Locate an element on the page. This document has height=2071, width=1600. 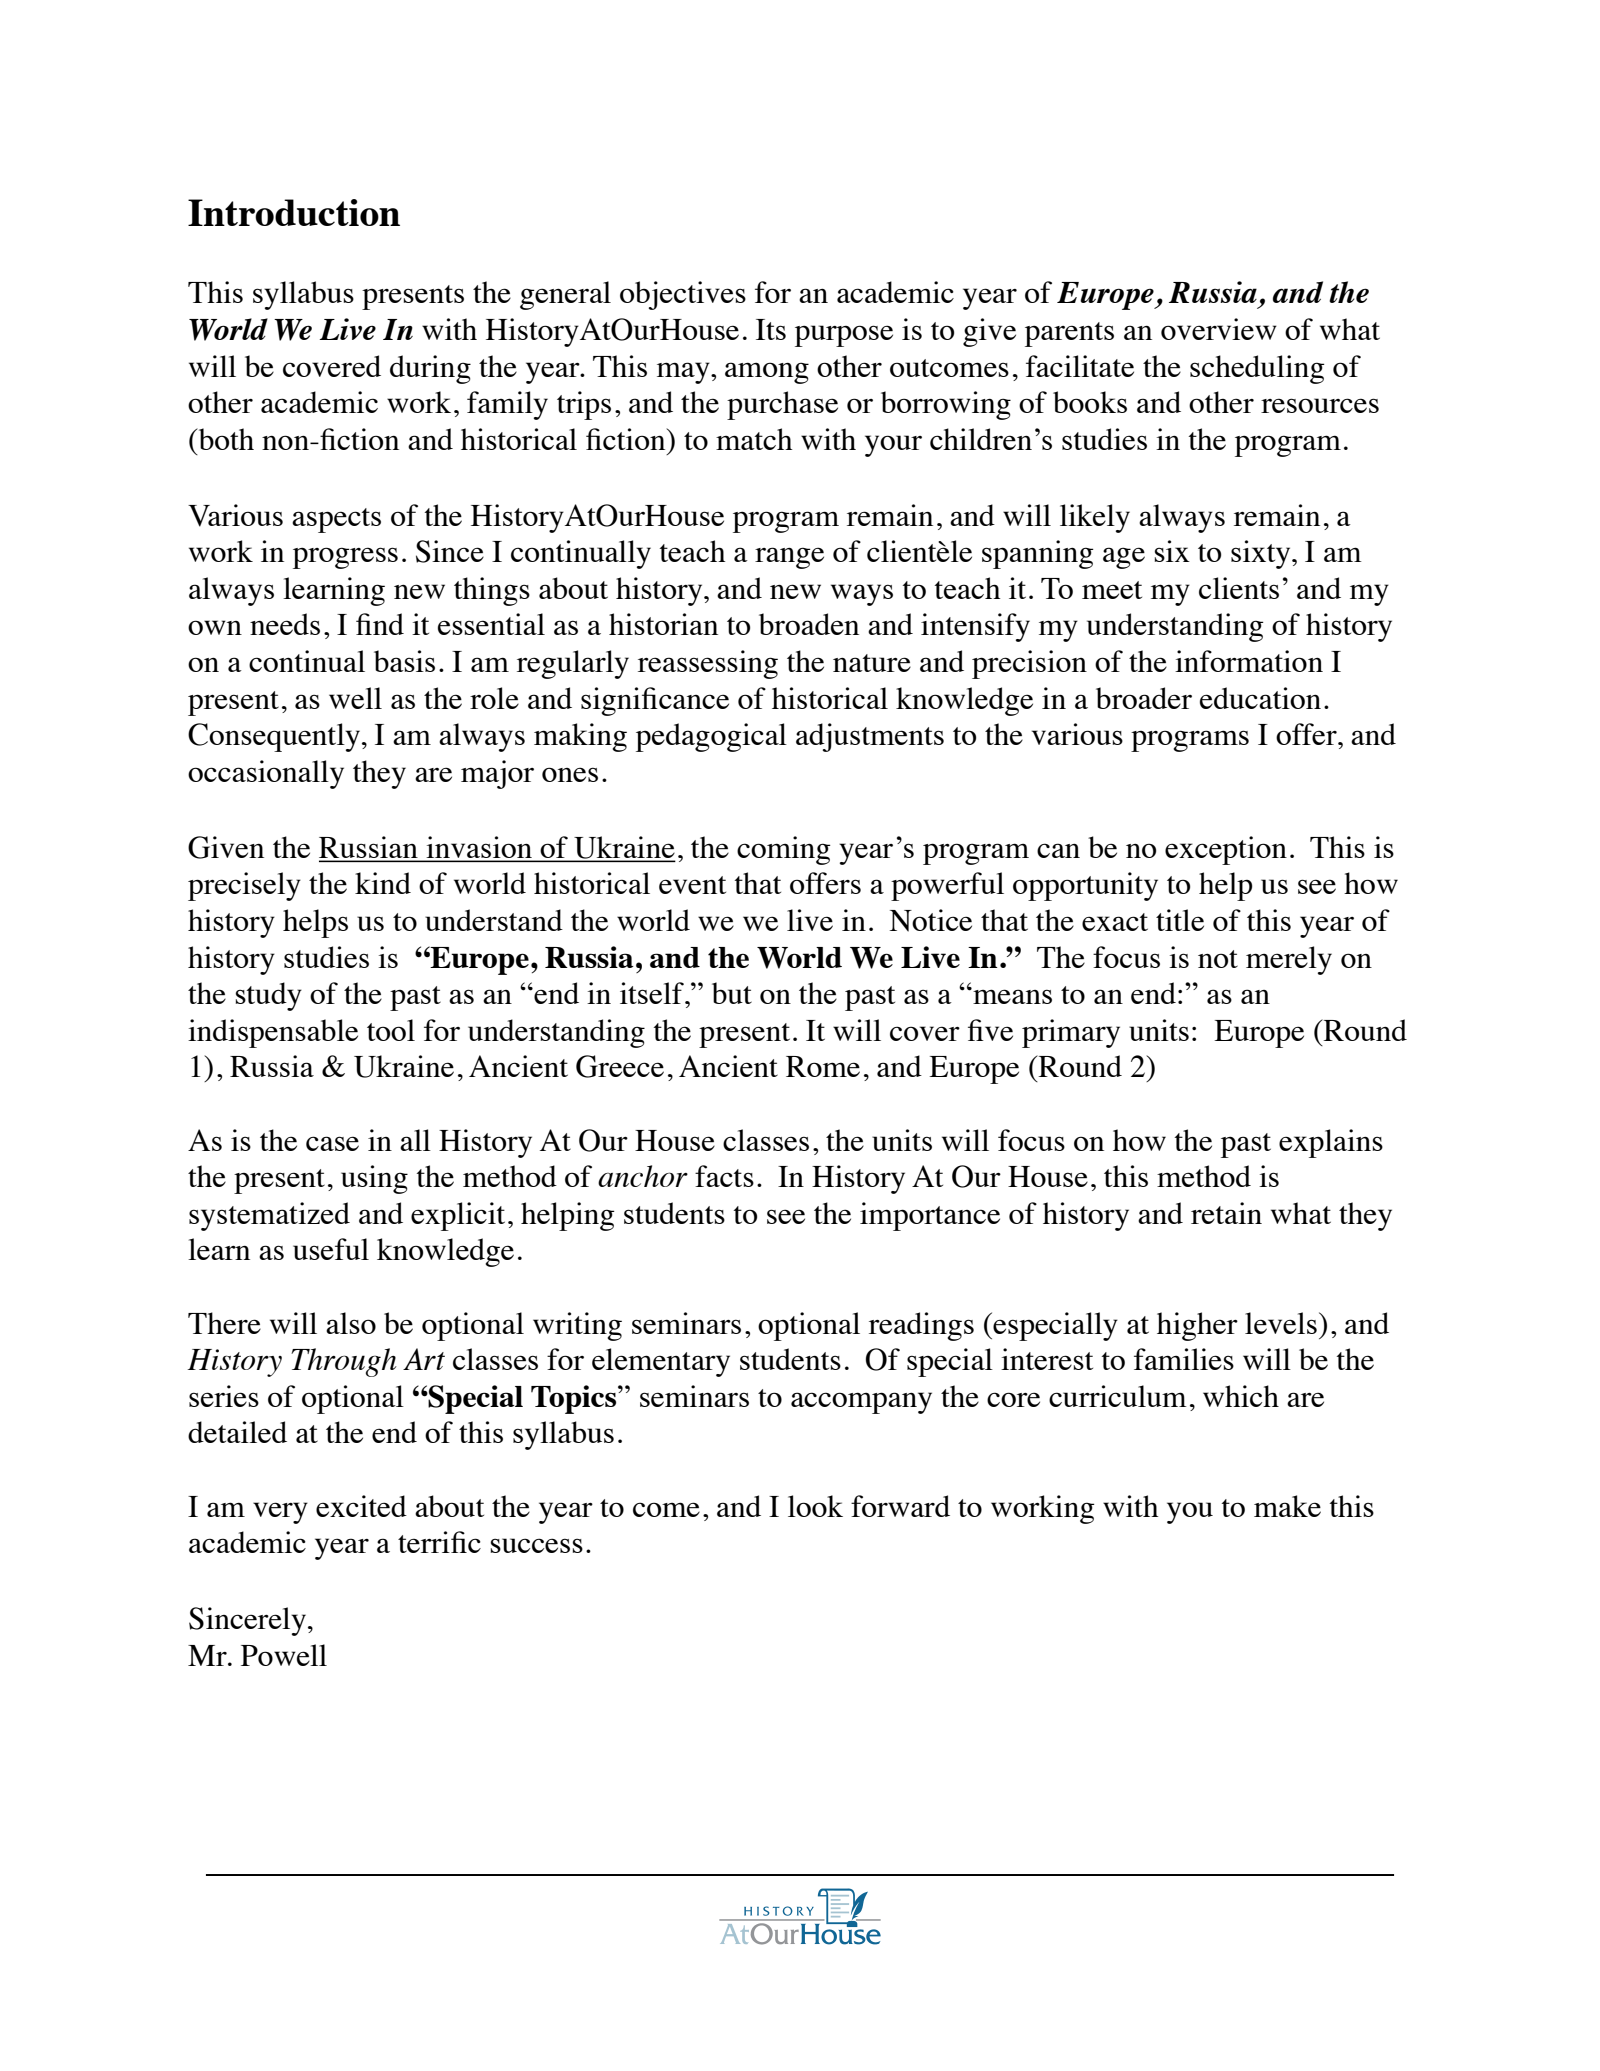
coming is located at coordinates (784, 850).
